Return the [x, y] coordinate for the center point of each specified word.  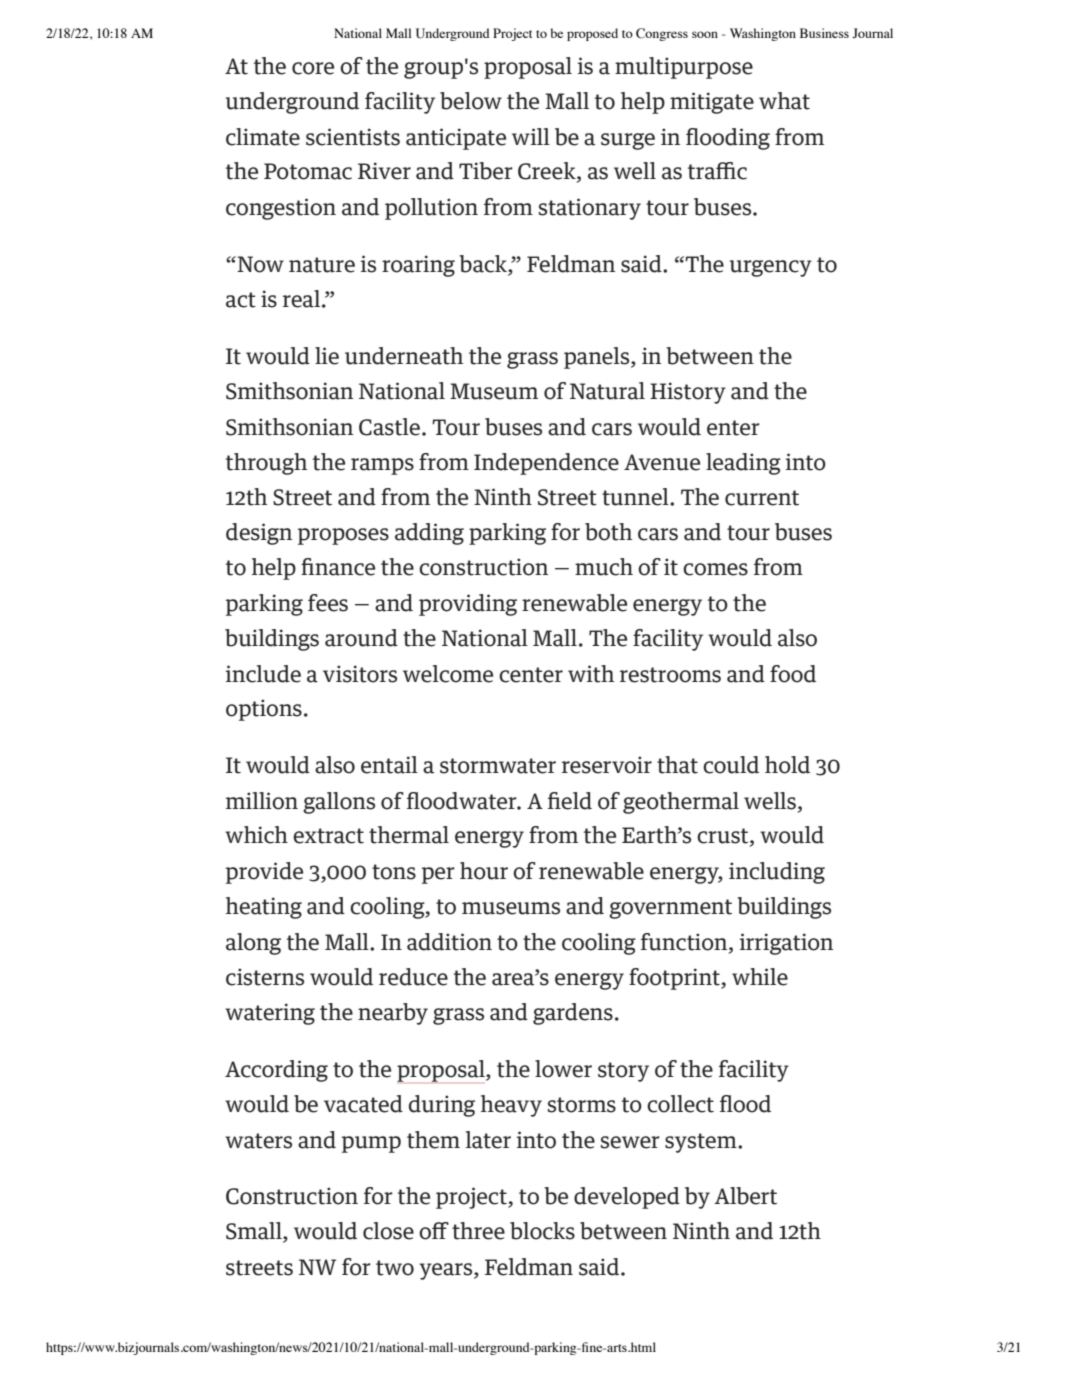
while [760, 977]
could [731, 765]
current [762, 498]
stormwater [498, 766]
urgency [771, 268]
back [484, 265]
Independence [546, 464]
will [531, 136]
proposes [343, 536]
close [388, 1231]
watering [270, 1014]
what [784, 101]
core [313, 68]
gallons [339, 803]
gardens [573, 1014]
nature [322, 265]
